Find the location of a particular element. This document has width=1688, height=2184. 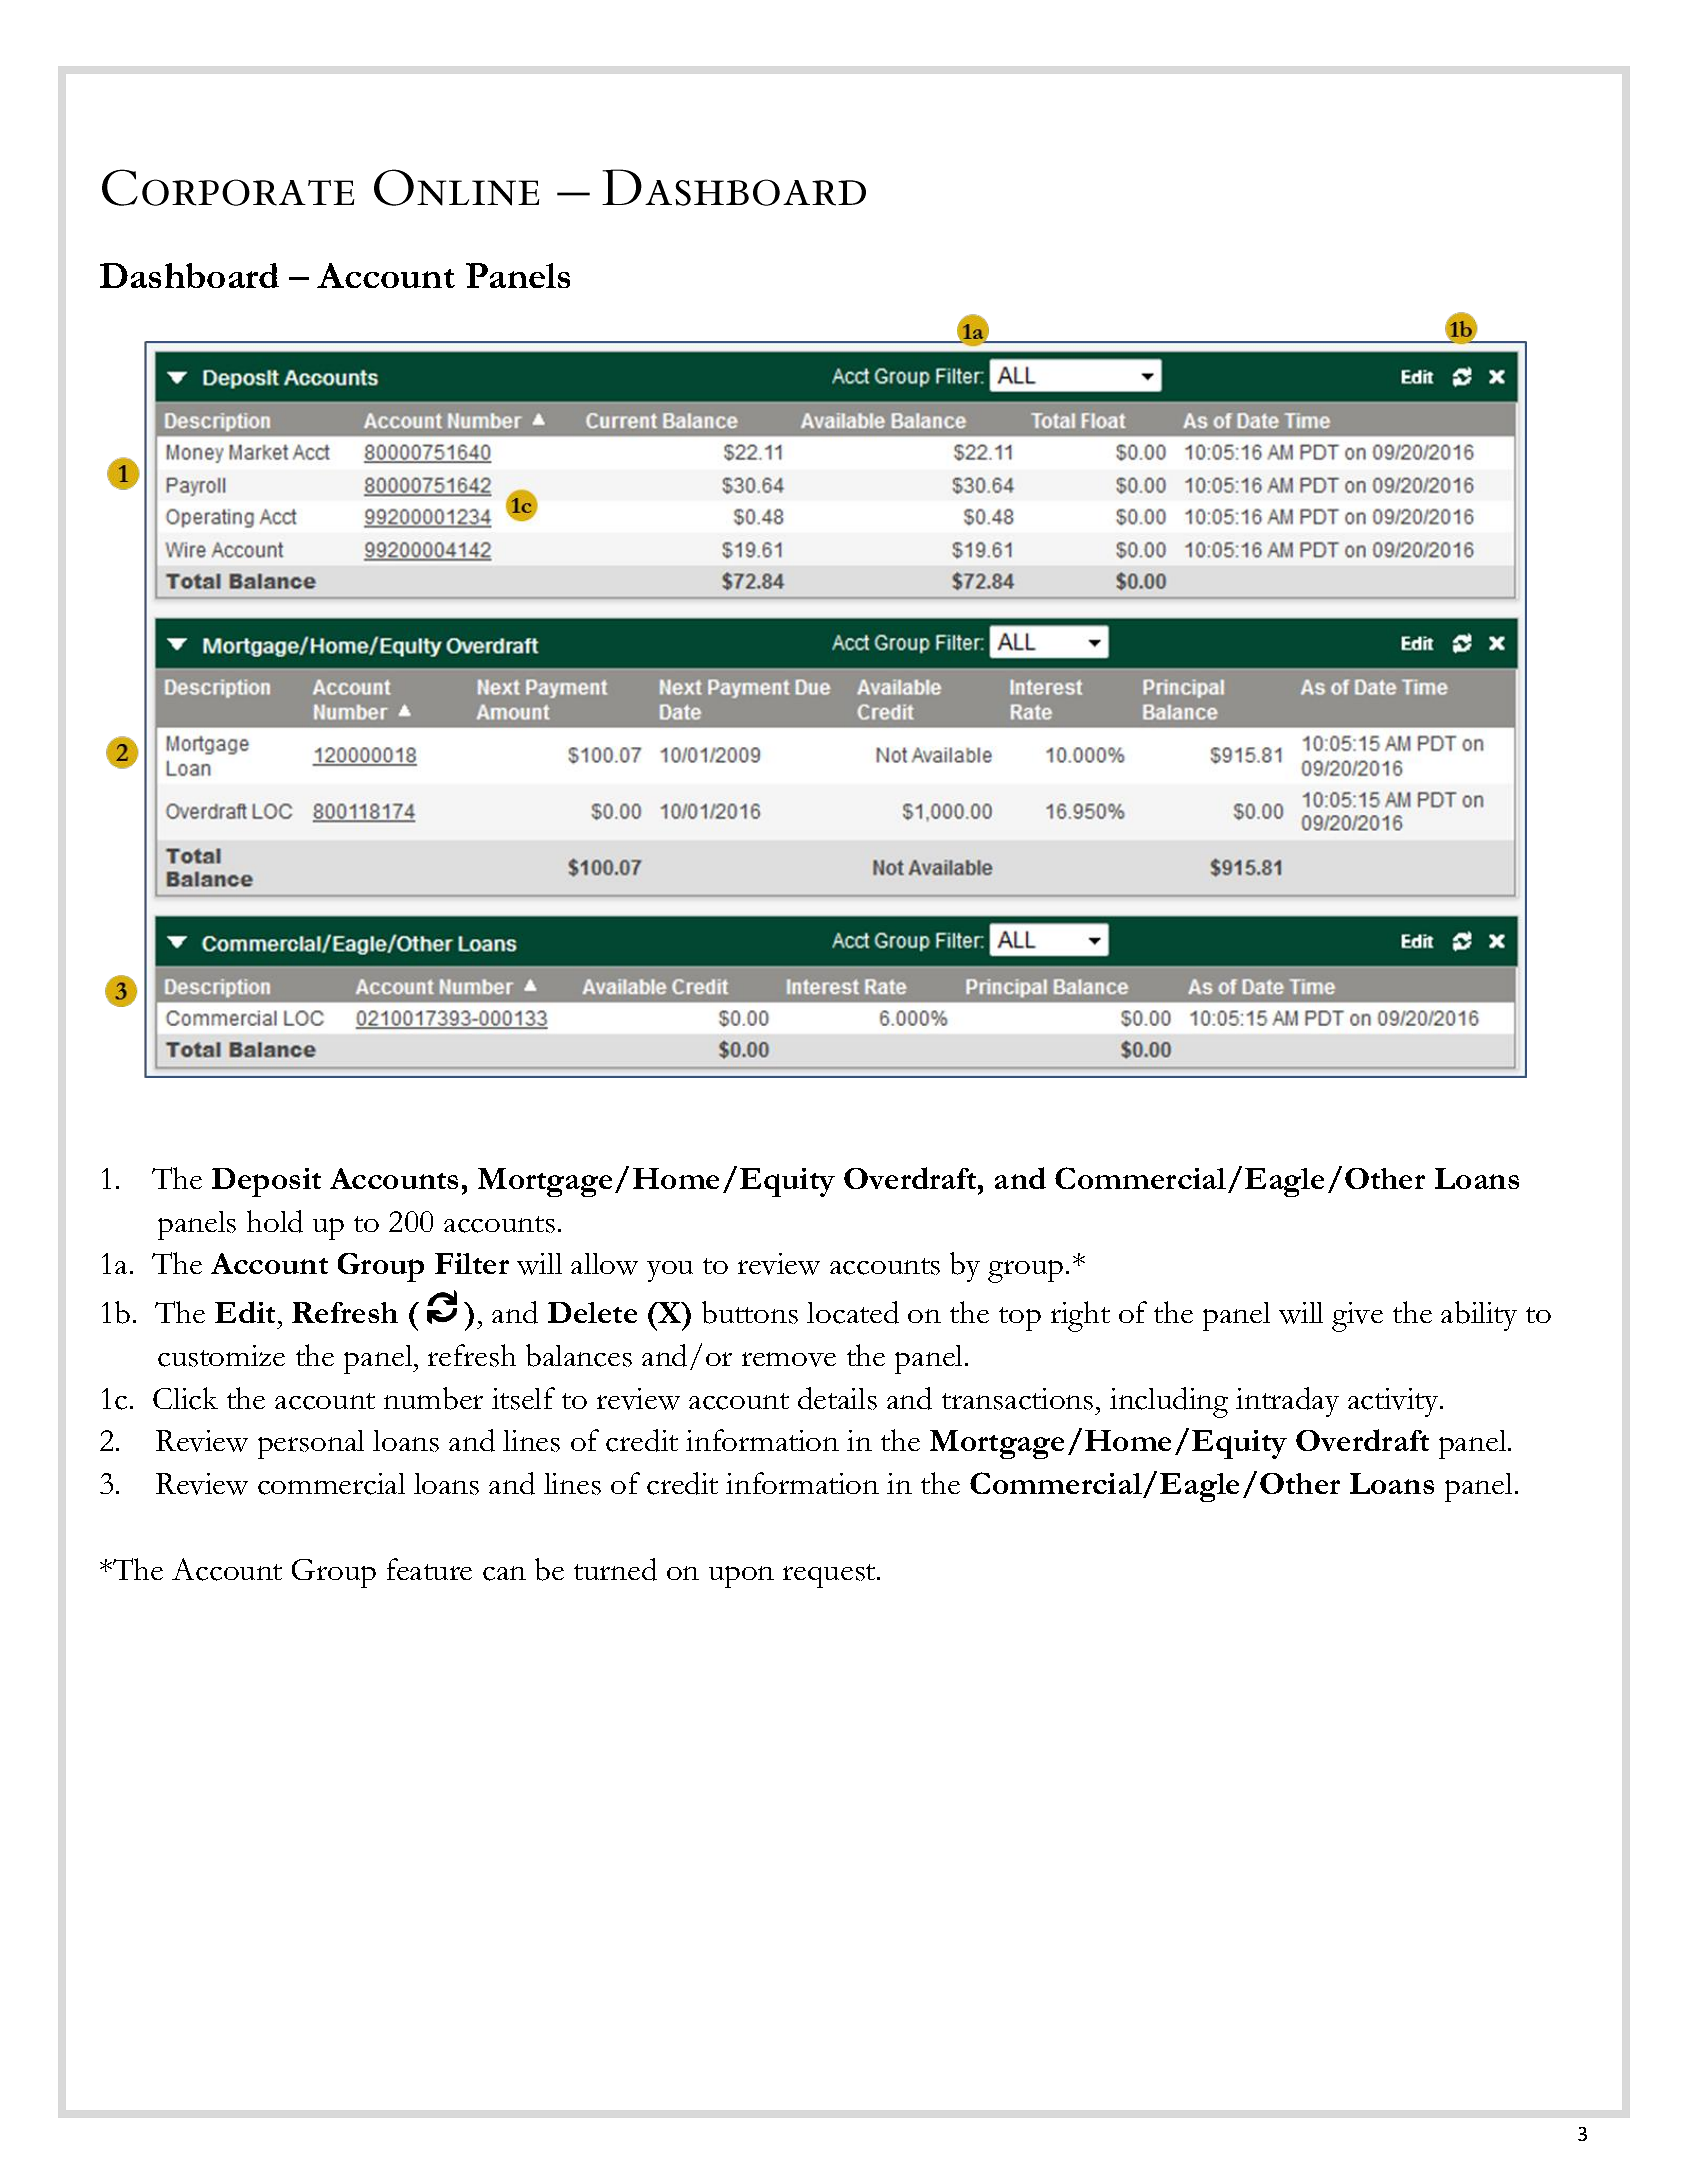

Filter is located at coordinates (472, 1263).
